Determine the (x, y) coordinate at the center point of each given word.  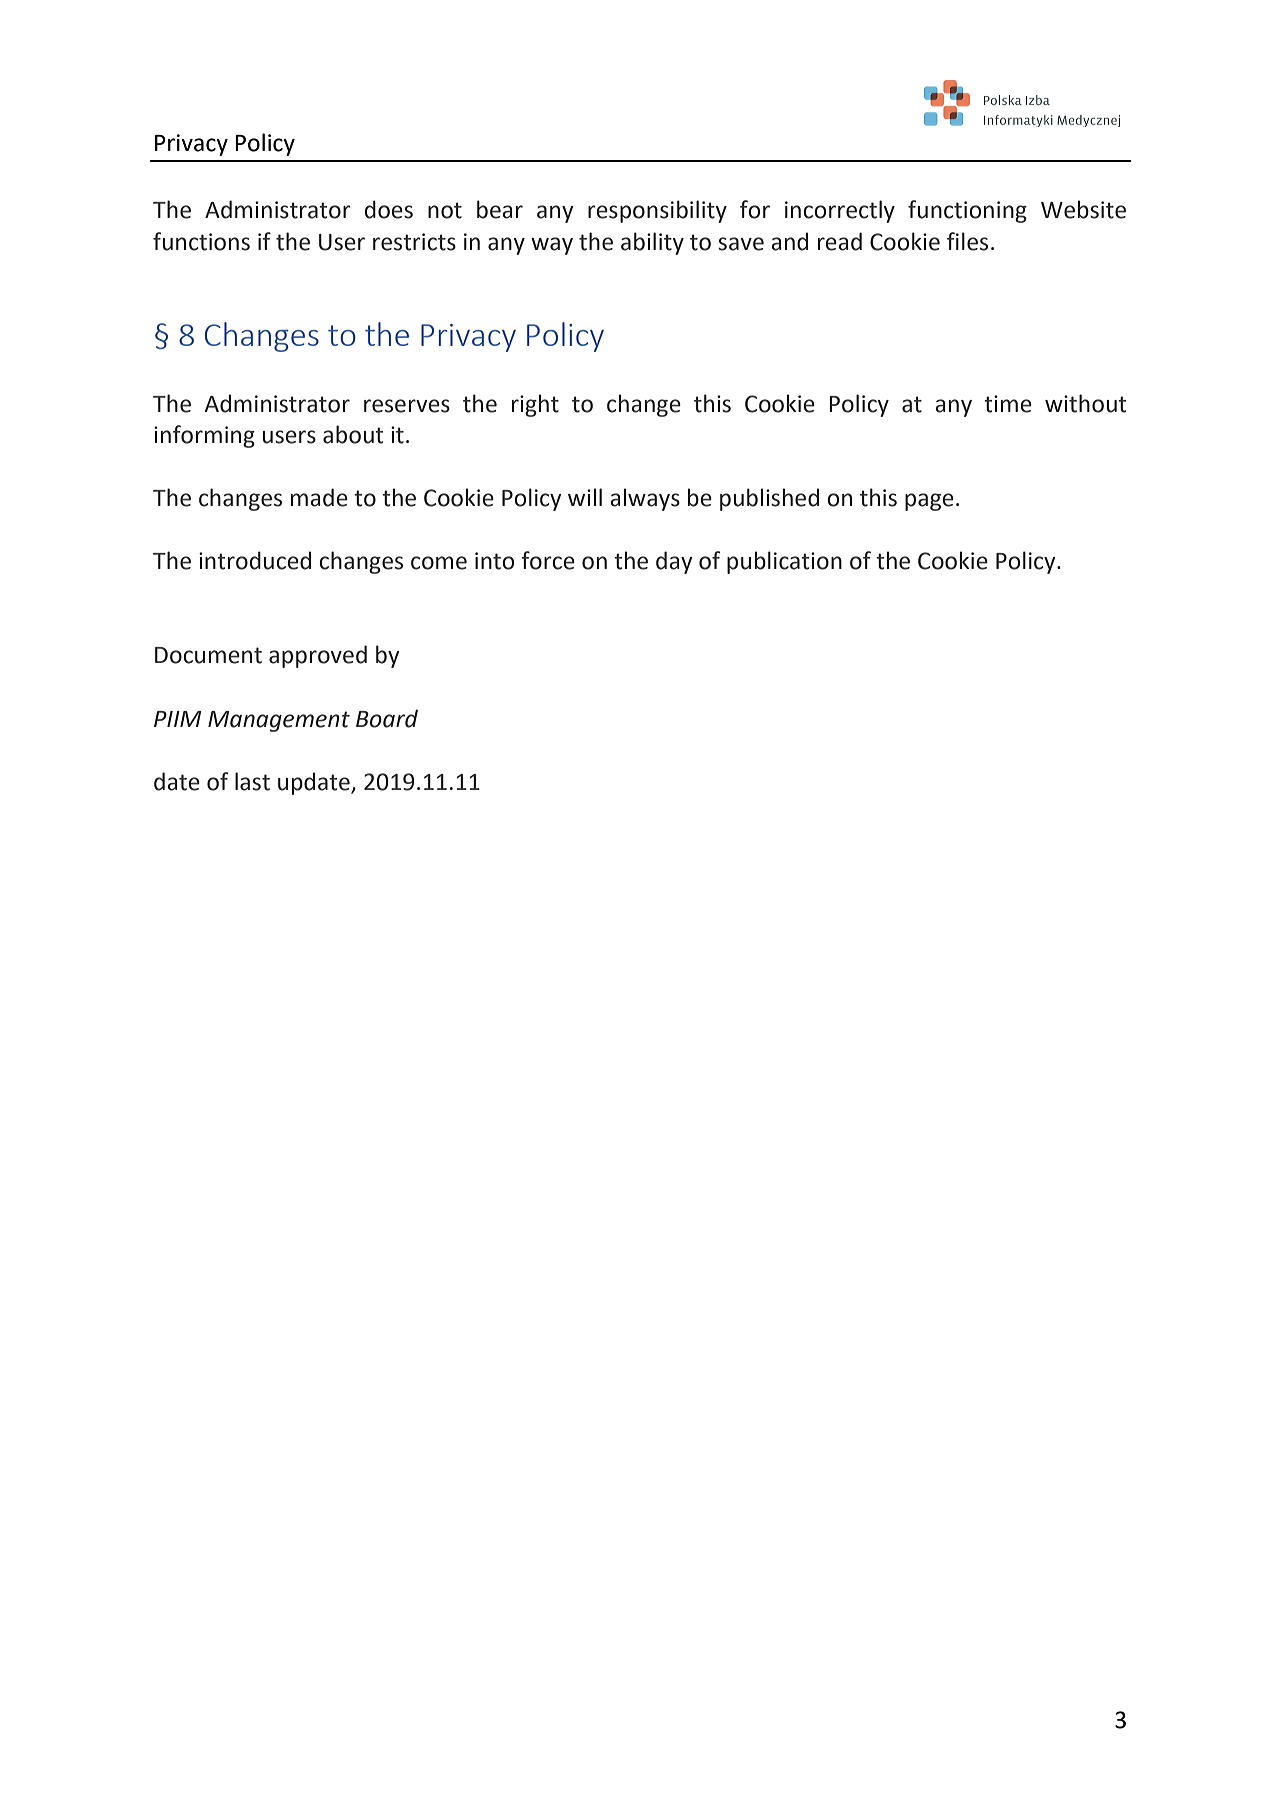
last (252, 781)
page (929, 502)
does (389, 209)
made (319, 497)
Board (387, 718)
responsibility (657, 211)
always (645, 499)
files (967, 241)
